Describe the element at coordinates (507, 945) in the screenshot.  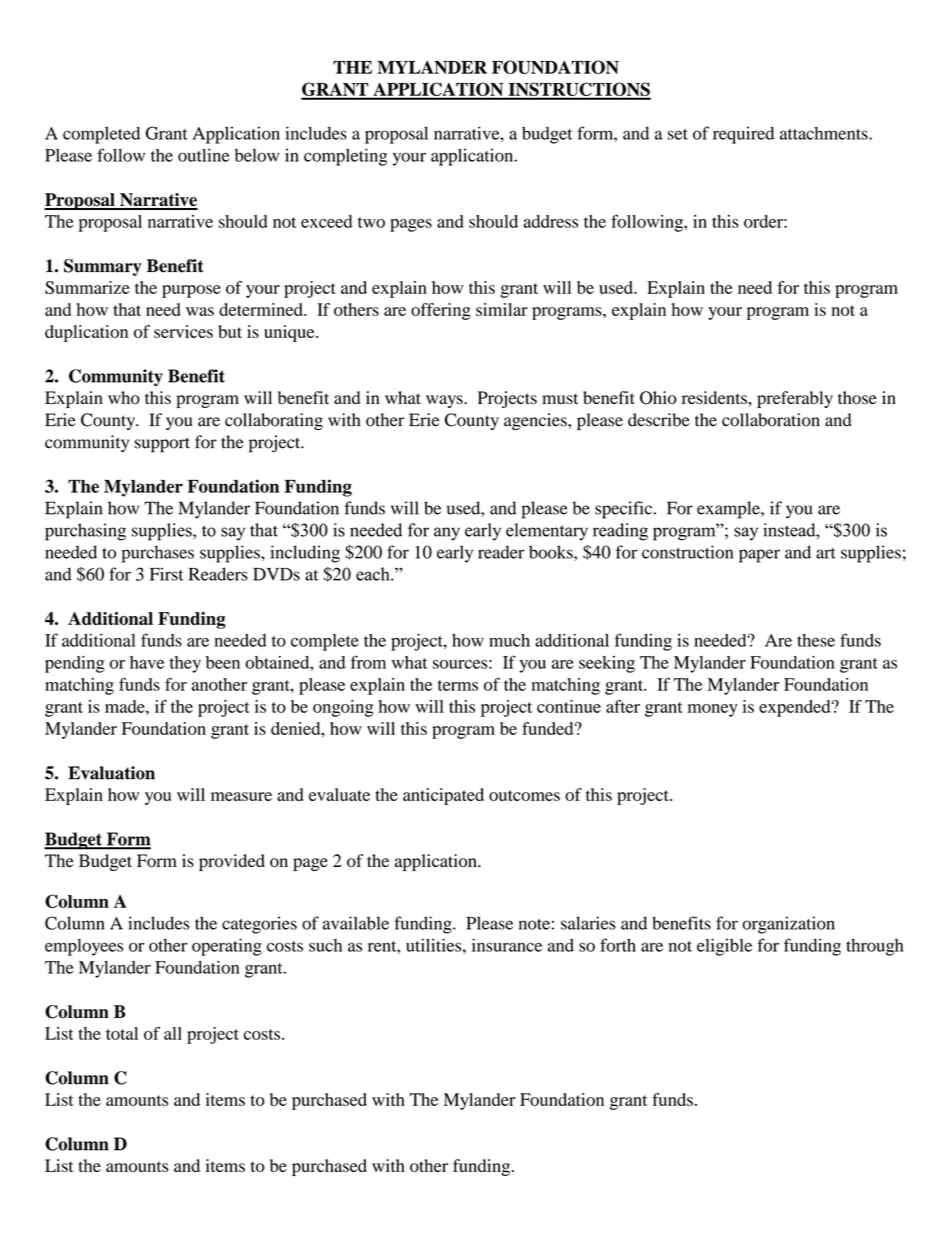
I see `insurance` at that location.
